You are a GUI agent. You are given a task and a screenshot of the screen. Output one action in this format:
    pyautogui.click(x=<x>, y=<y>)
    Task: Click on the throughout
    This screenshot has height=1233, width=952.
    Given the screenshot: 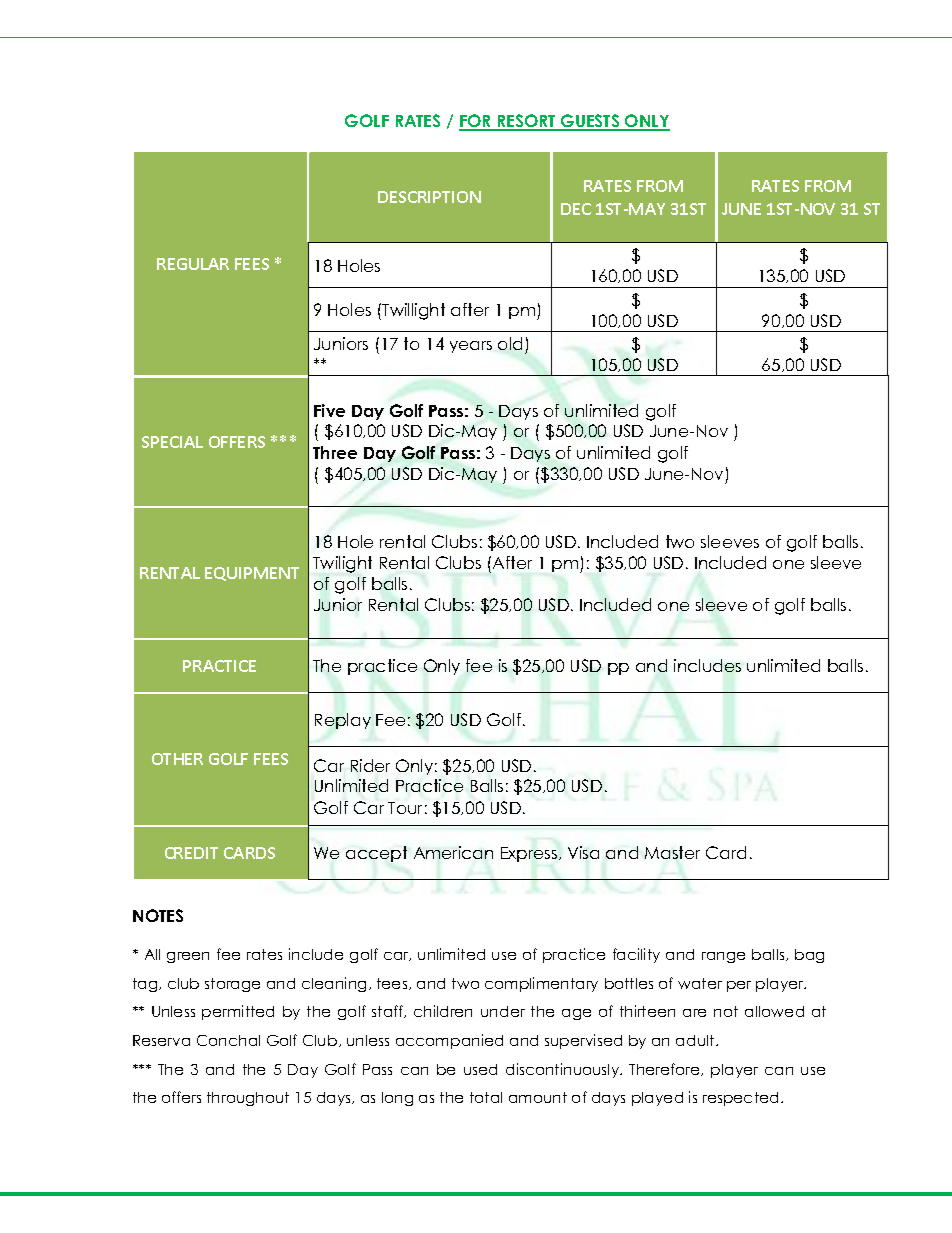 What is the action you would take?
    pyautogui.click(x=248, y=1099)
